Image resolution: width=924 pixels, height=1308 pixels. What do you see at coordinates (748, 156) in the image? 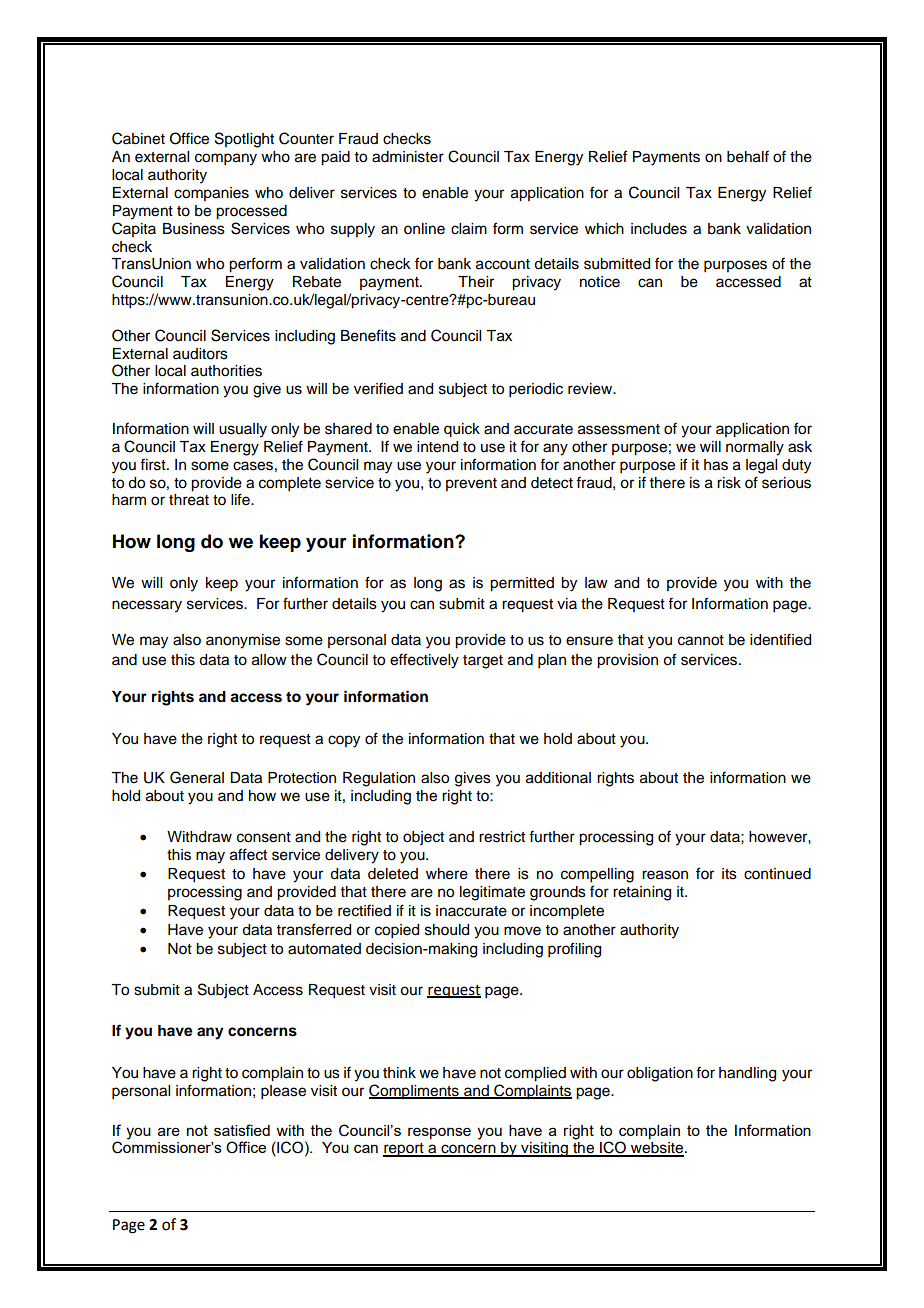
I see `behalf` at bounding box center [748, 156].
